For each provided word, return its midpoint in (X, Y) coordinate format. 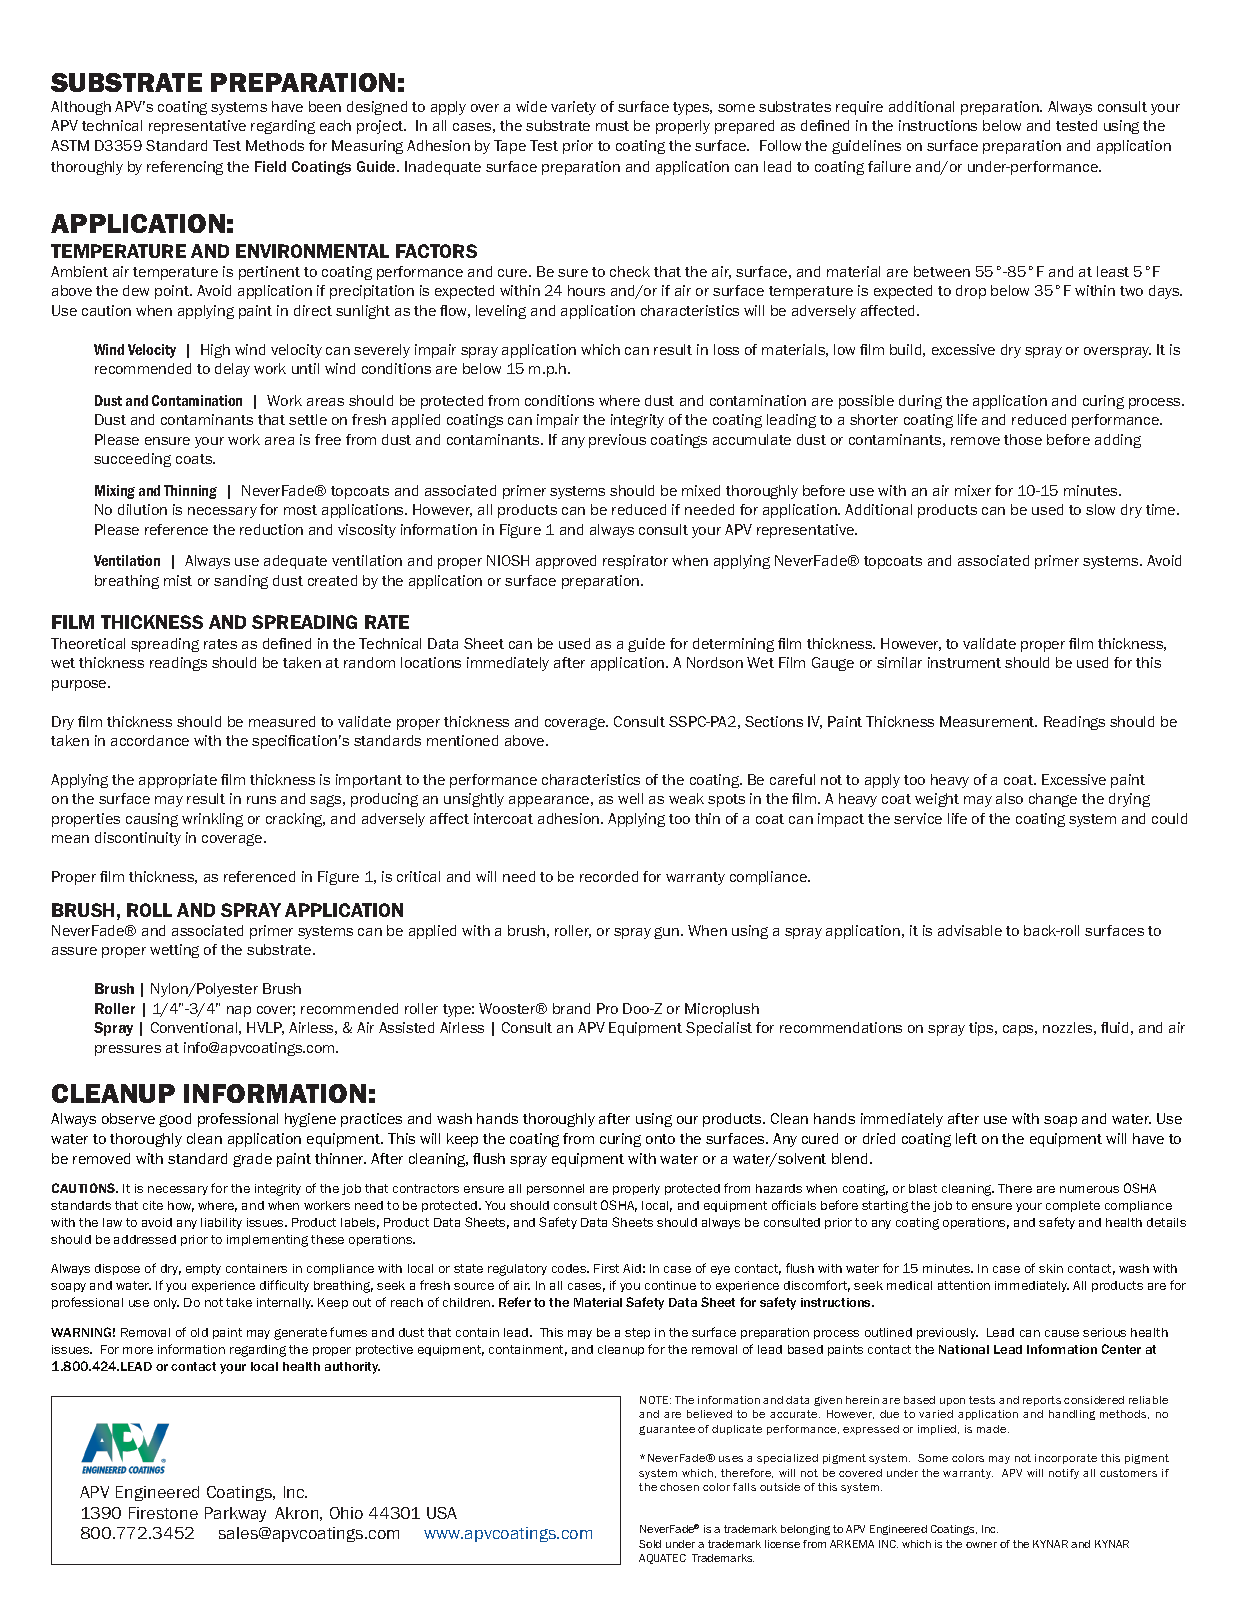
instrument (964, 662)
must (612, 126)
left (966, 1138)
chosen (679, 1487)
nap (239, 1011)
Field (270, 166)
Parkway (235, 1514)
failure (889, 166)
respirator (635, 562)
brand (571, 1008)
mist (178, 580)
